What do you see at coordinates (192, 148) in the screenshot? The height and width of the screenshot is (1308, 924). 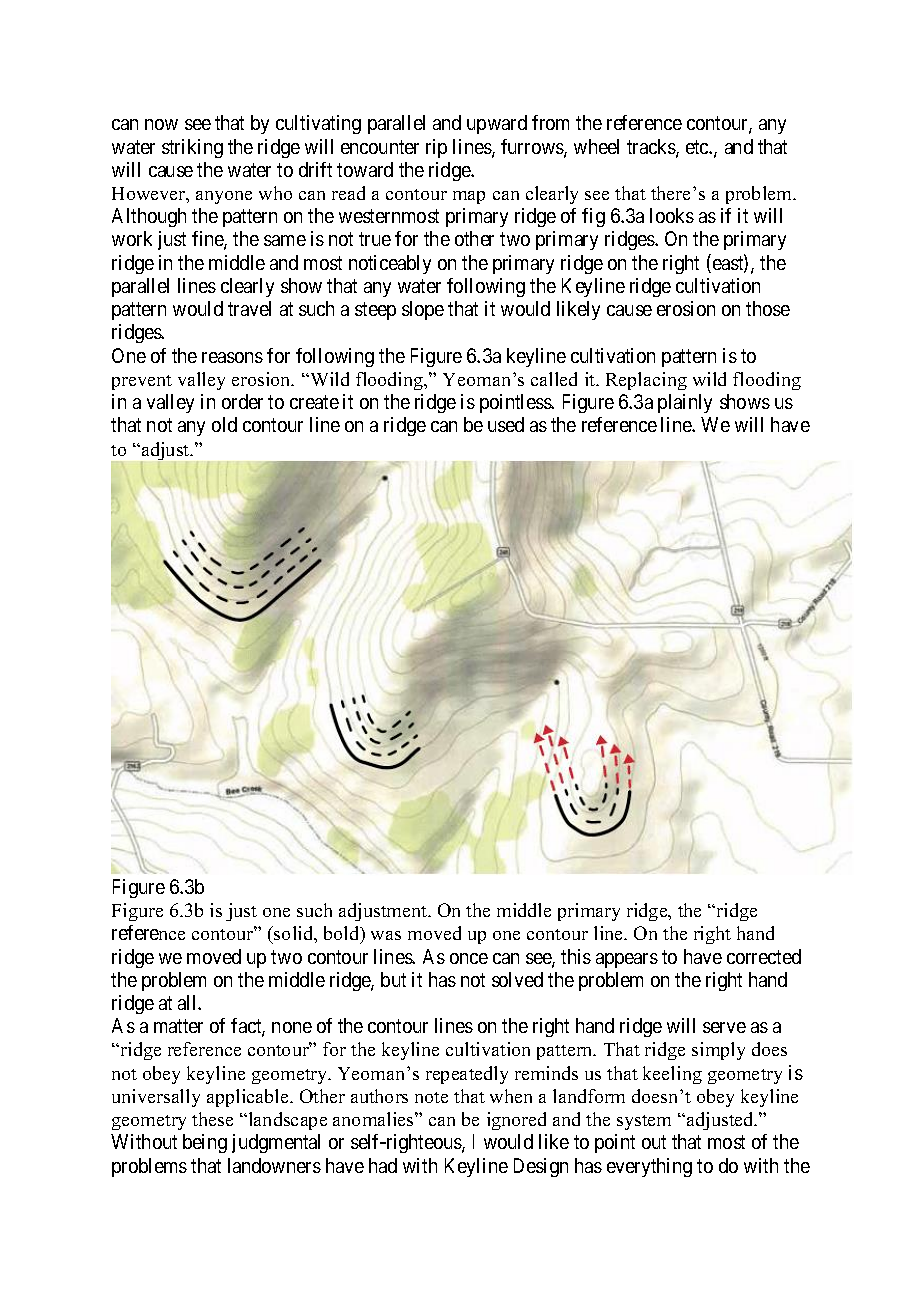 I see `striking` at bounding box center [192, 148].
